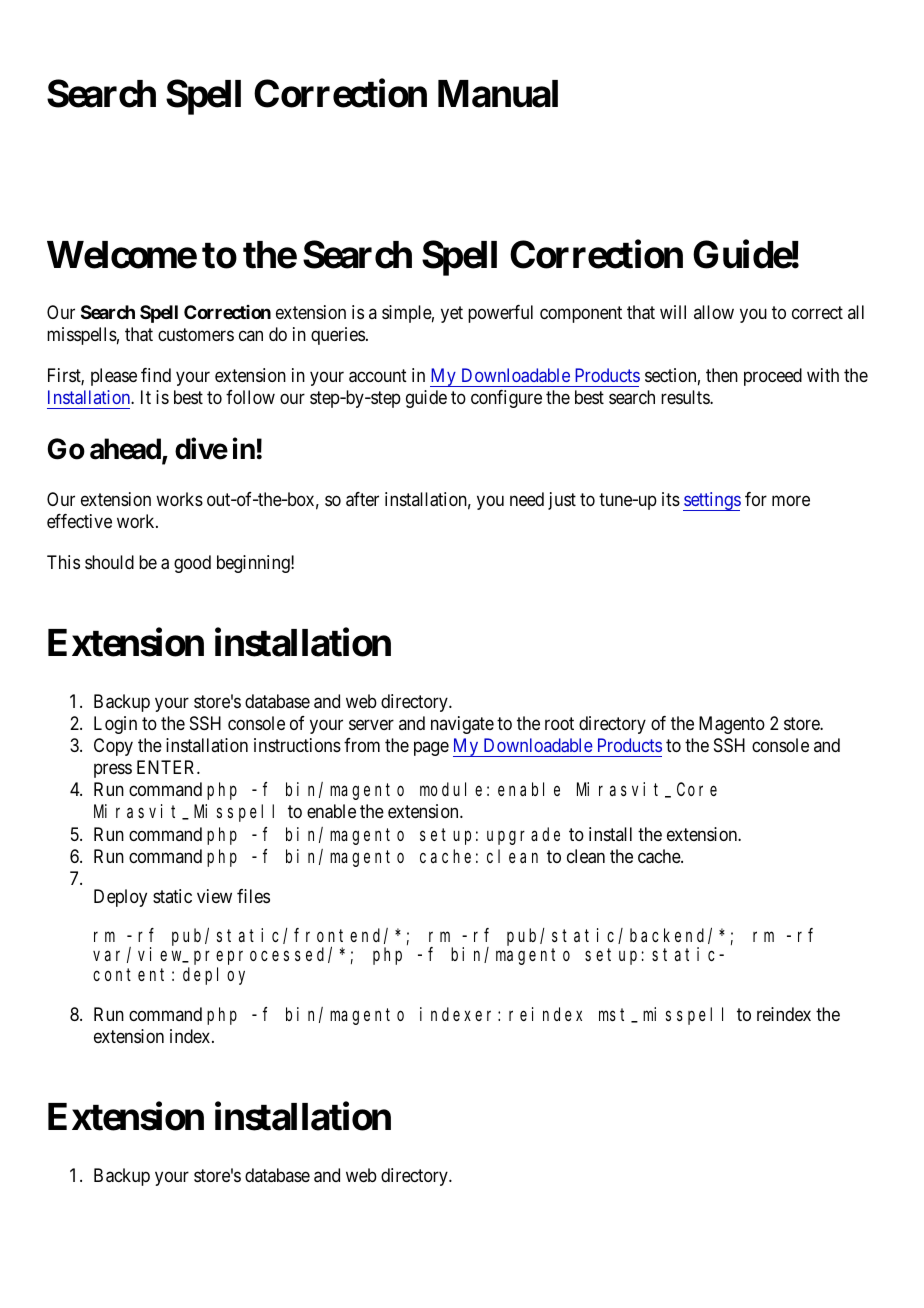  What do you see at coordinates (196, 335) in the screenshot?
I see `customers` at bounding box center [196, 335].
